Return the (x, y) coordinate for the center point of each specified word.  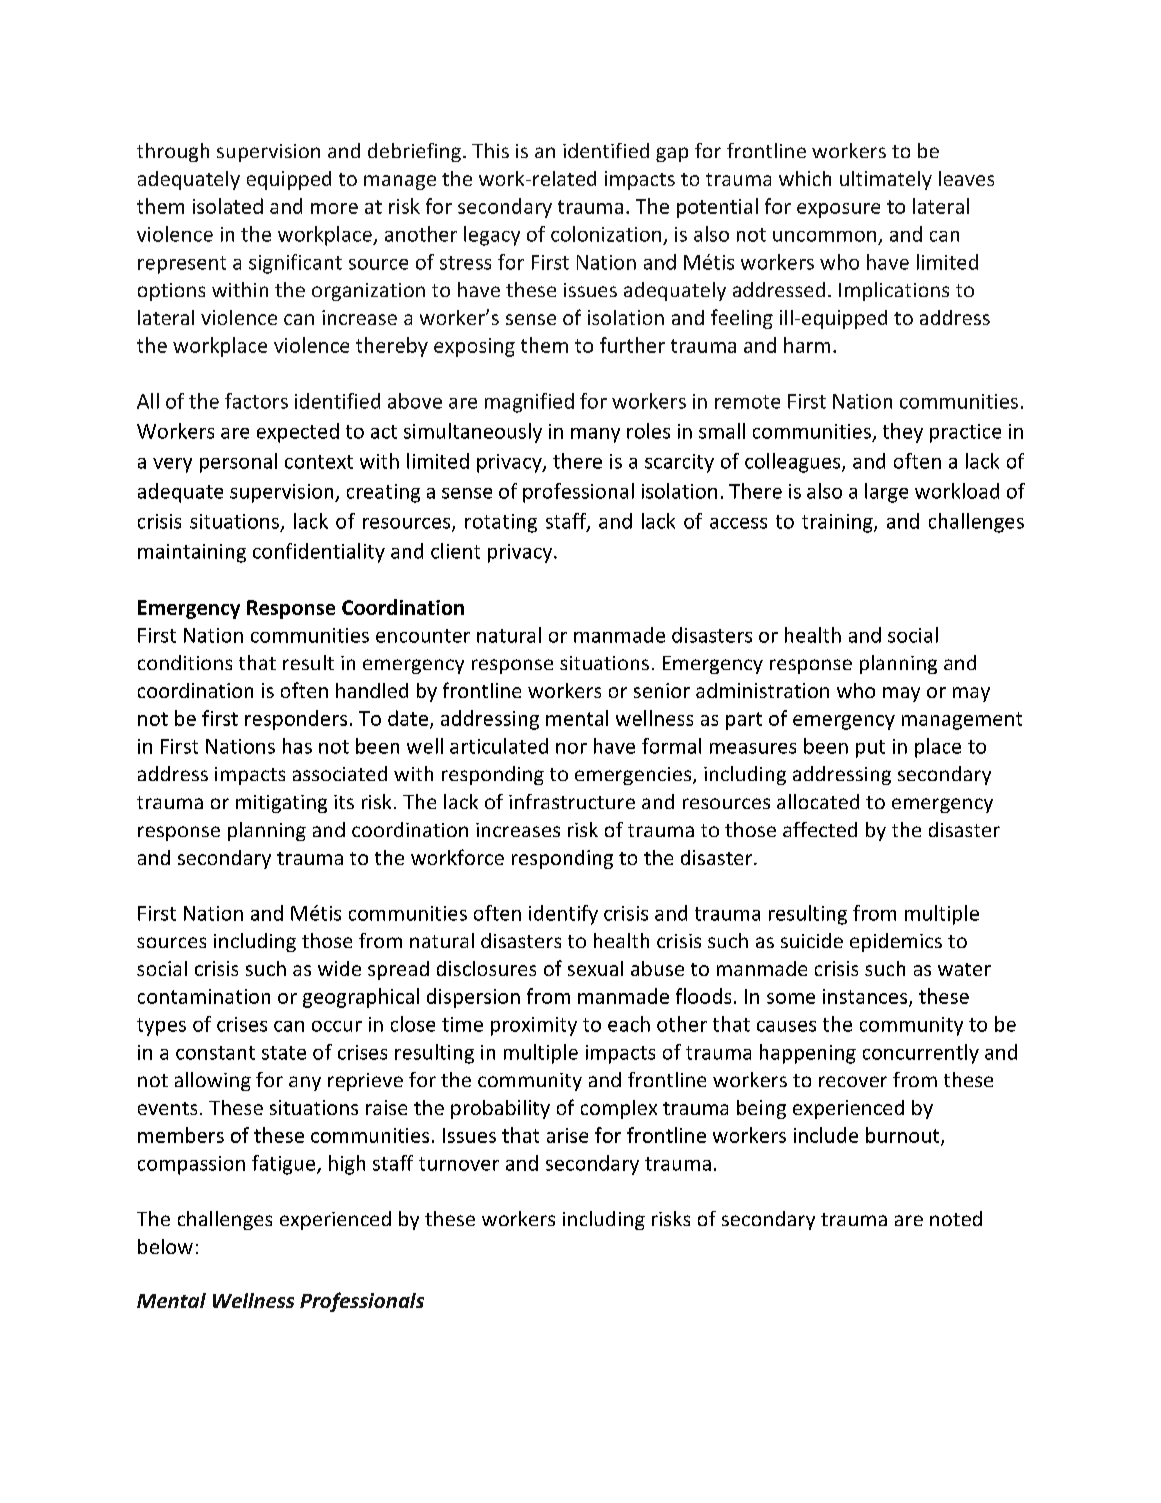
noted (956, 1218)
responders (296, 720)
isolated (228, 206)
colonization (606, 234)
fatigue (285, 1165)
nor (571, 748)
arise (567, 1135)
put (870, 749)
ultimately (886, 180)
